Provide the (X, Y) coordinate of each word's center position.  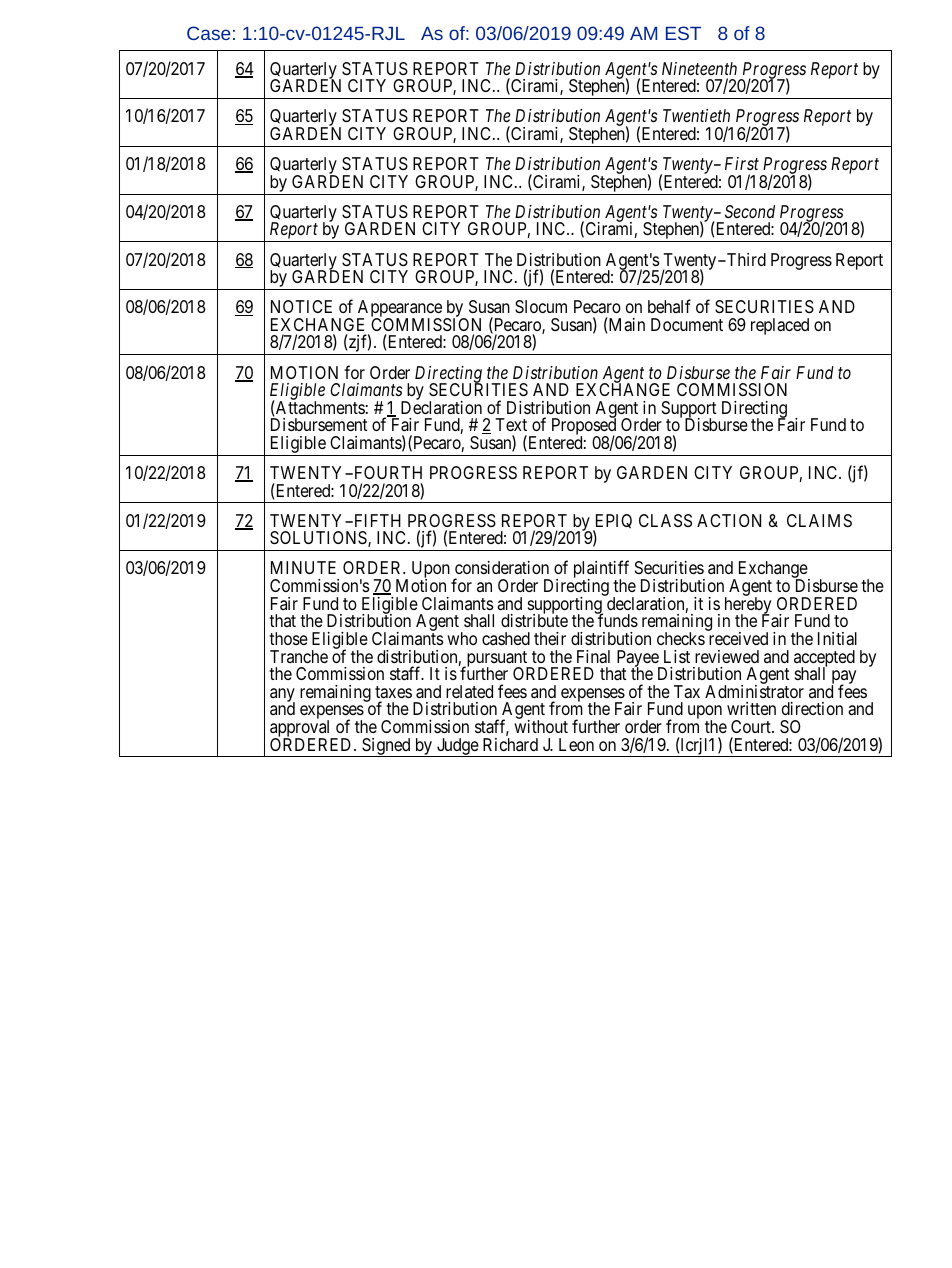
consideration (502, 568)
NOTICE (301, 306)
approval (301, 730)
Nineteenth (699, 68)
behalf (669, 306)
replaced (780, 326)
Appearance (399, 310)
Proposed (584, 427)
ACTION (729, 520)
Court (752, 726)
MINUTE (303, 567)
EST (683, 33)
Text (511, 424)
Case (209, 33)
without (541, 726)
